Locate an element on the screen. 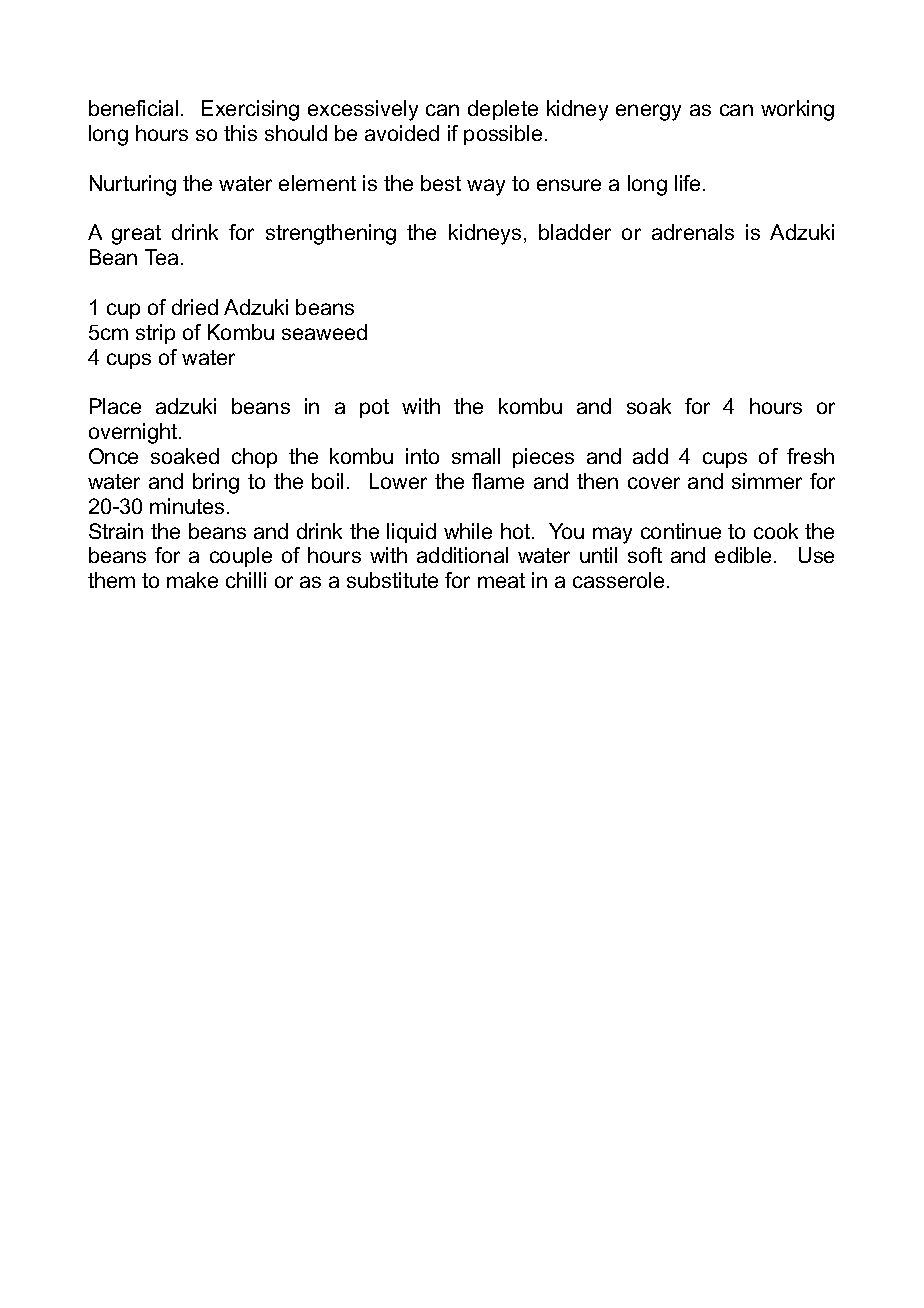  adrenals is located at coordinates (693, 232).
